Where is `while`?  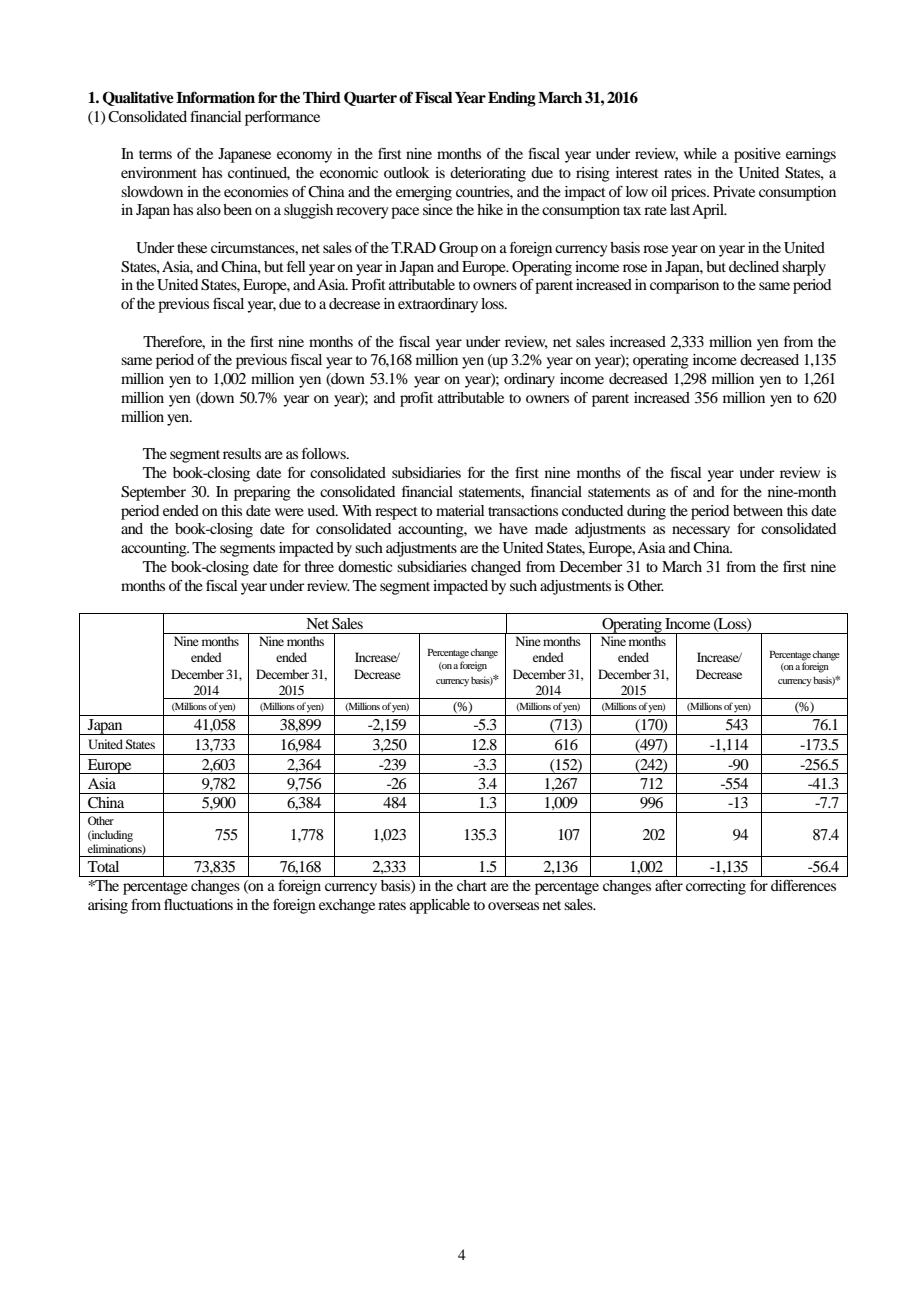 while is located at coordinates (700, 153).
